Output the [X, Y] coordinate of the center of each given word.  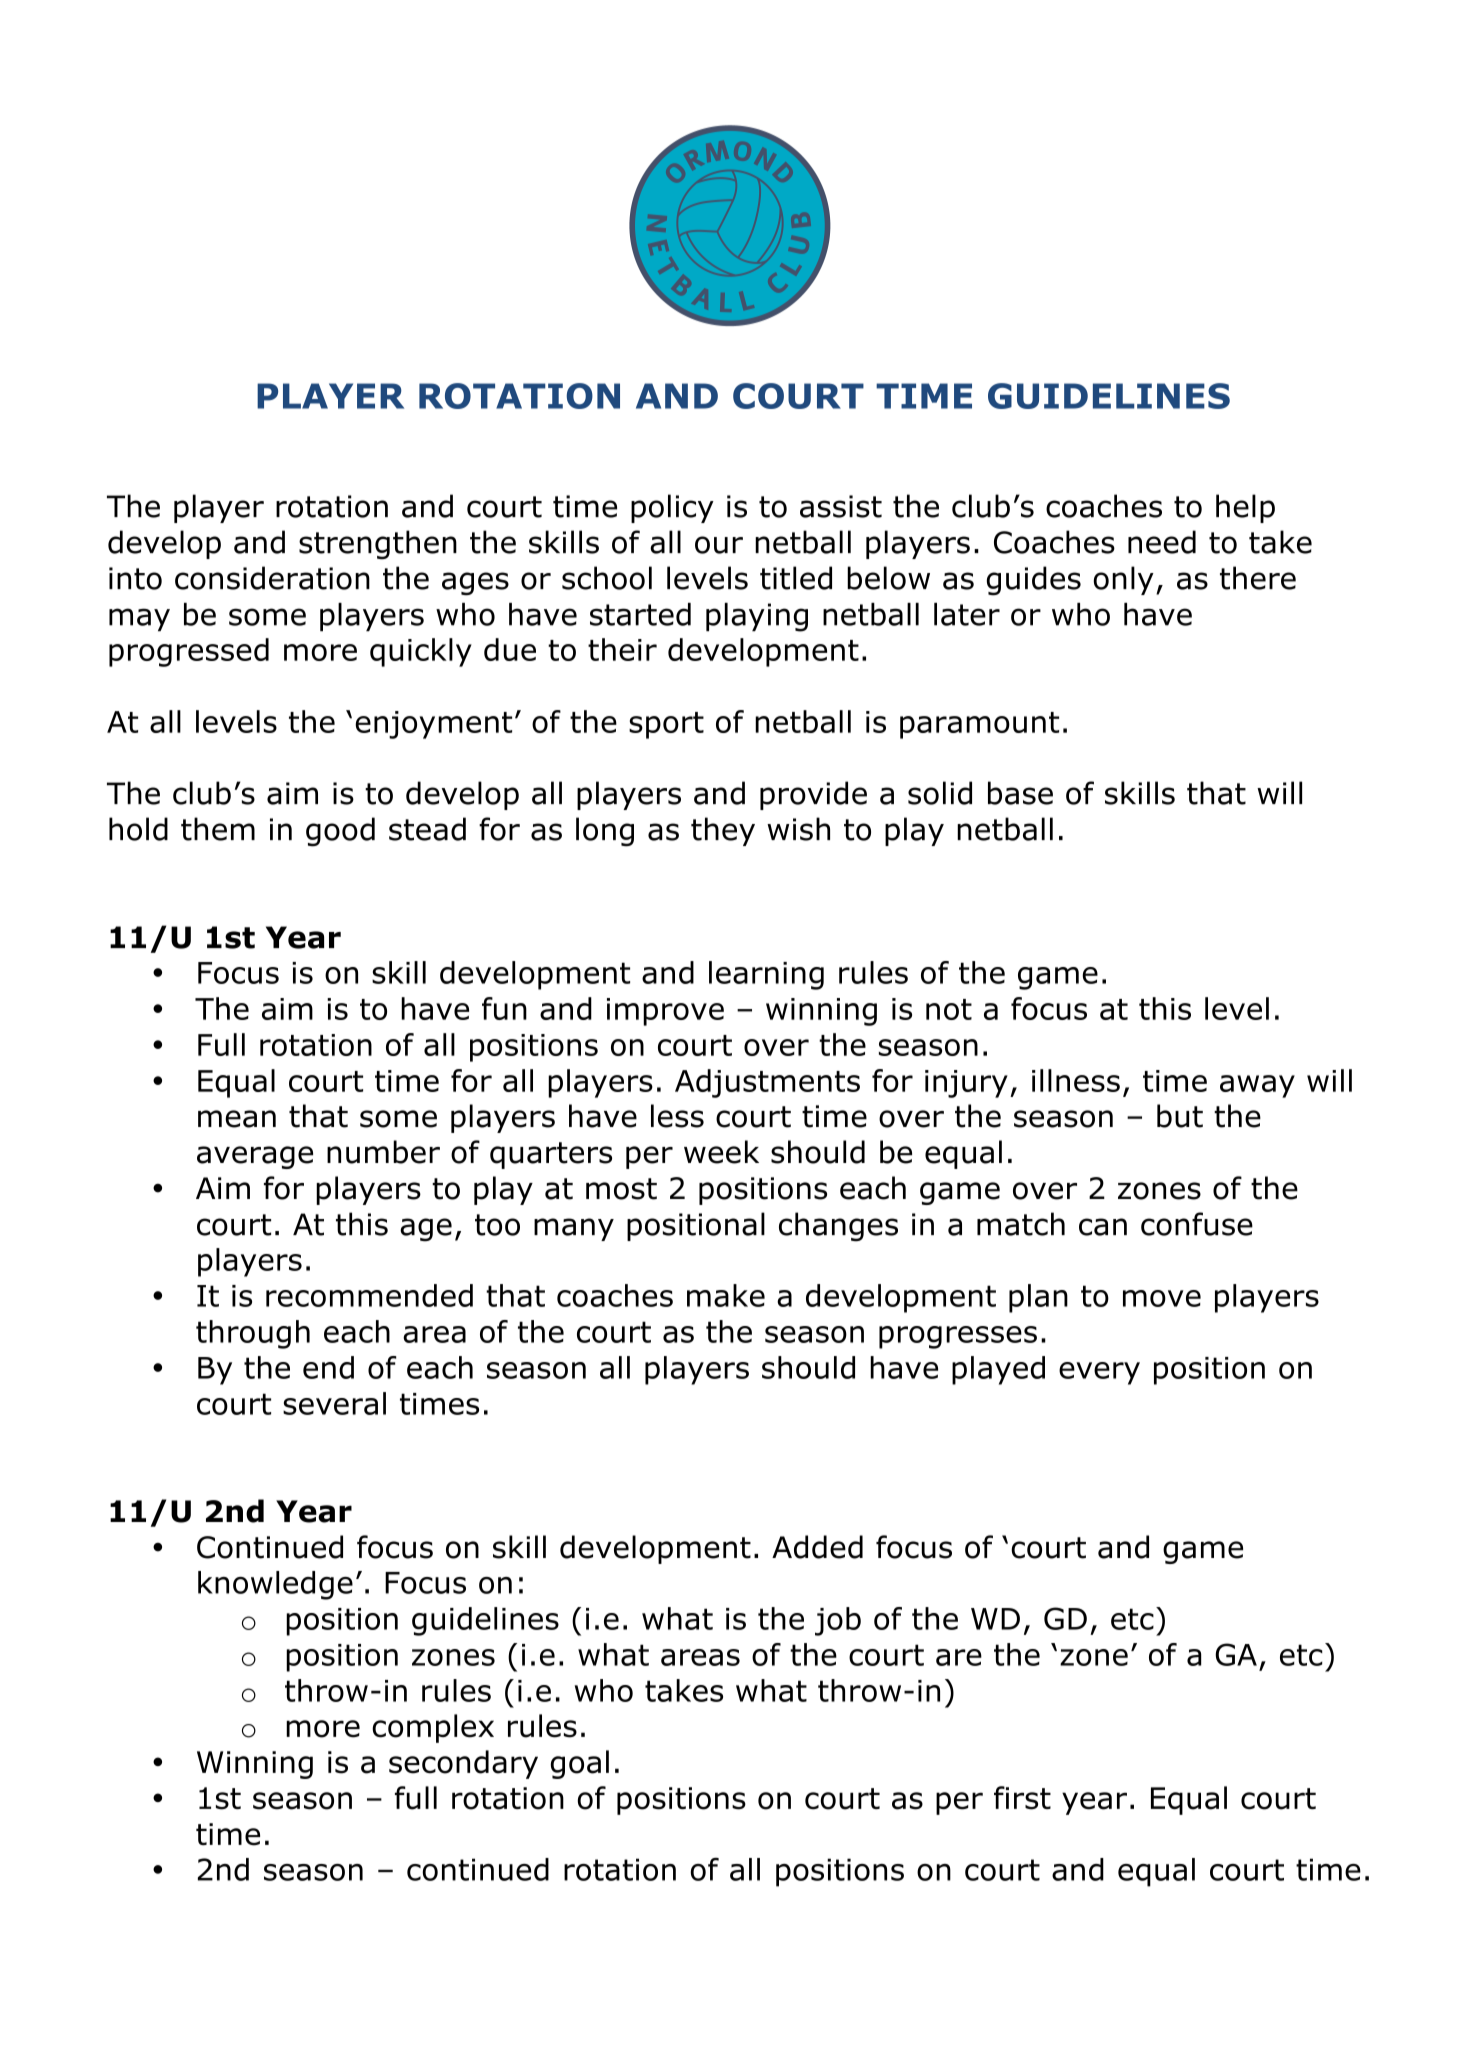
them [218, 829]
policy [672, 508]
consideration [272, 578]
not [949, 1009]
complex [433, 1728]
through [253, 1334]
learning [766, 975]
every [1099, 1373]
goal [580, 1764]
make [726, 1295]
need [1162, 542]
